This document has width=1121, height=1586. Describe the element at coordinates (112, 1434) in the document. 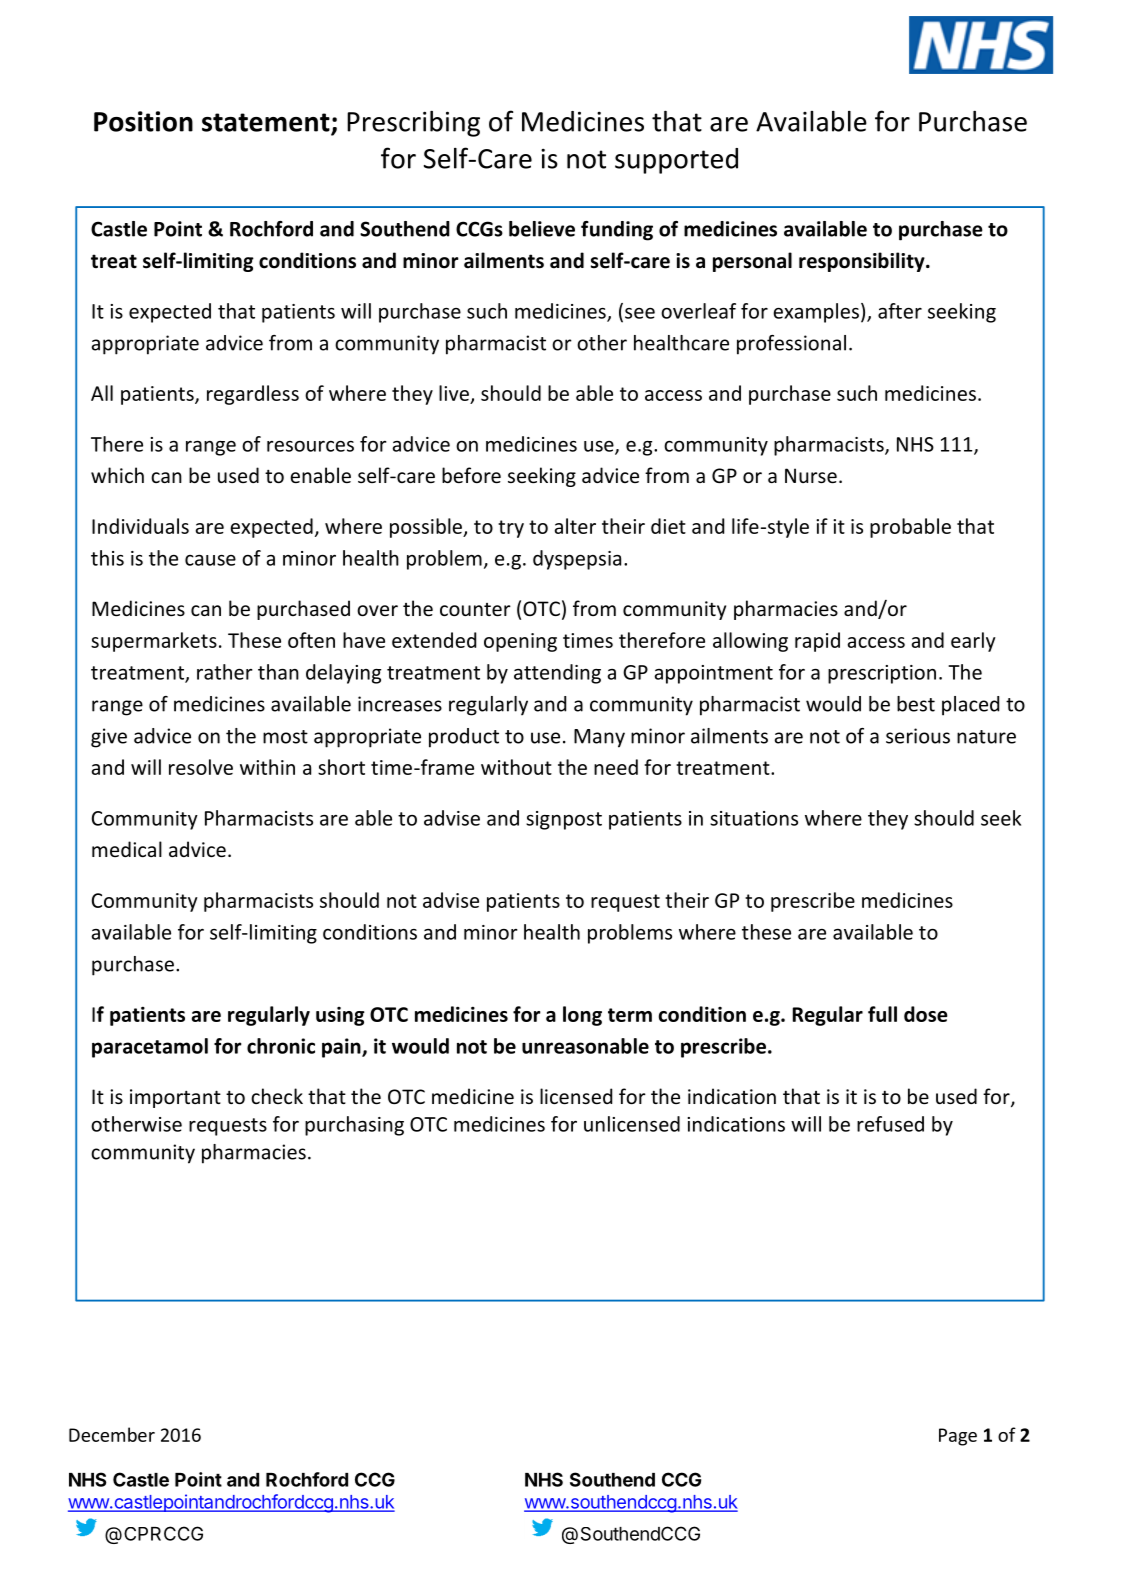

I see `December` at that location.
